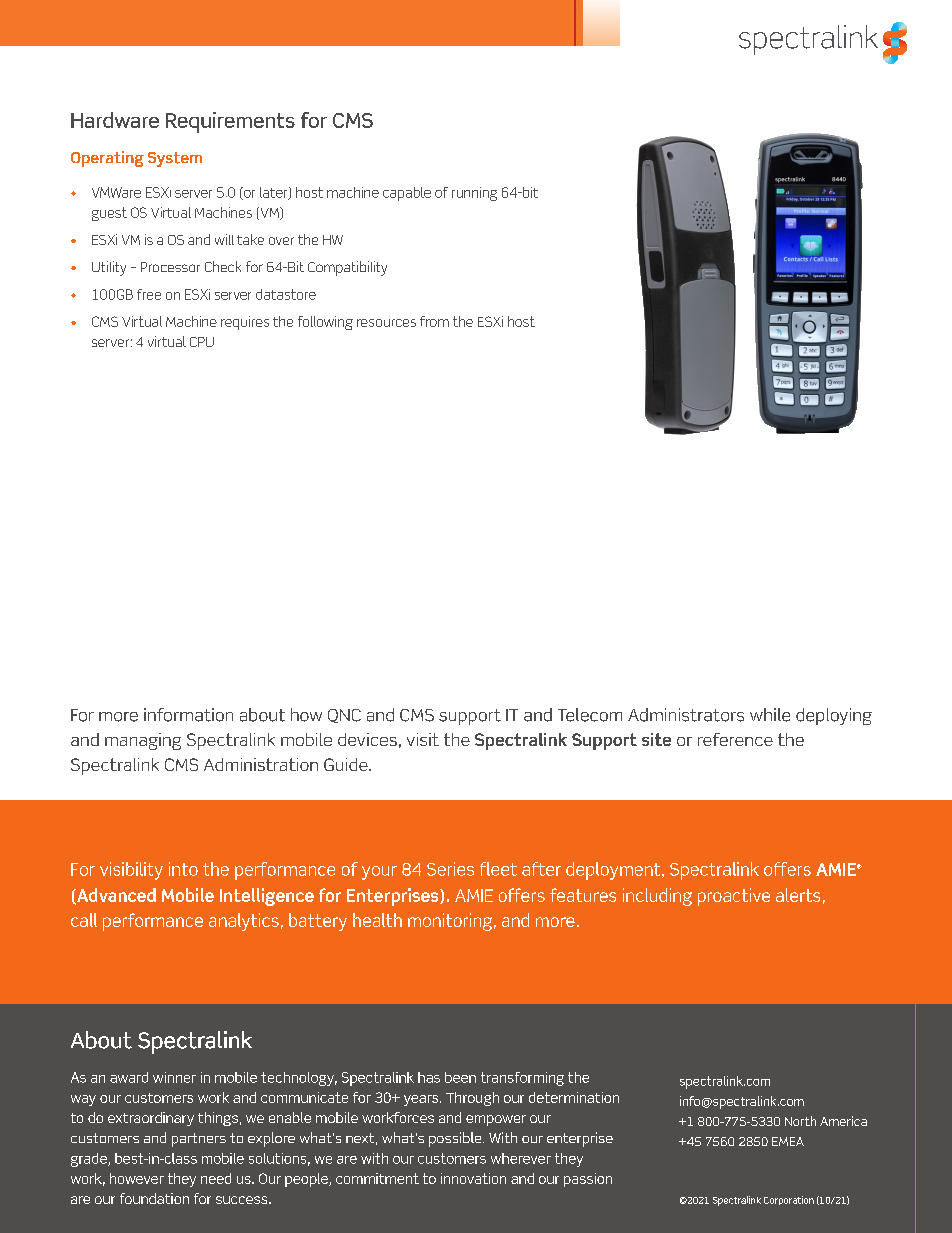 Image resolution: width=952 pixels, height=1233 pixels. Describe the element at coordinates (423, 739) in the page. I see `visit` at that location.
